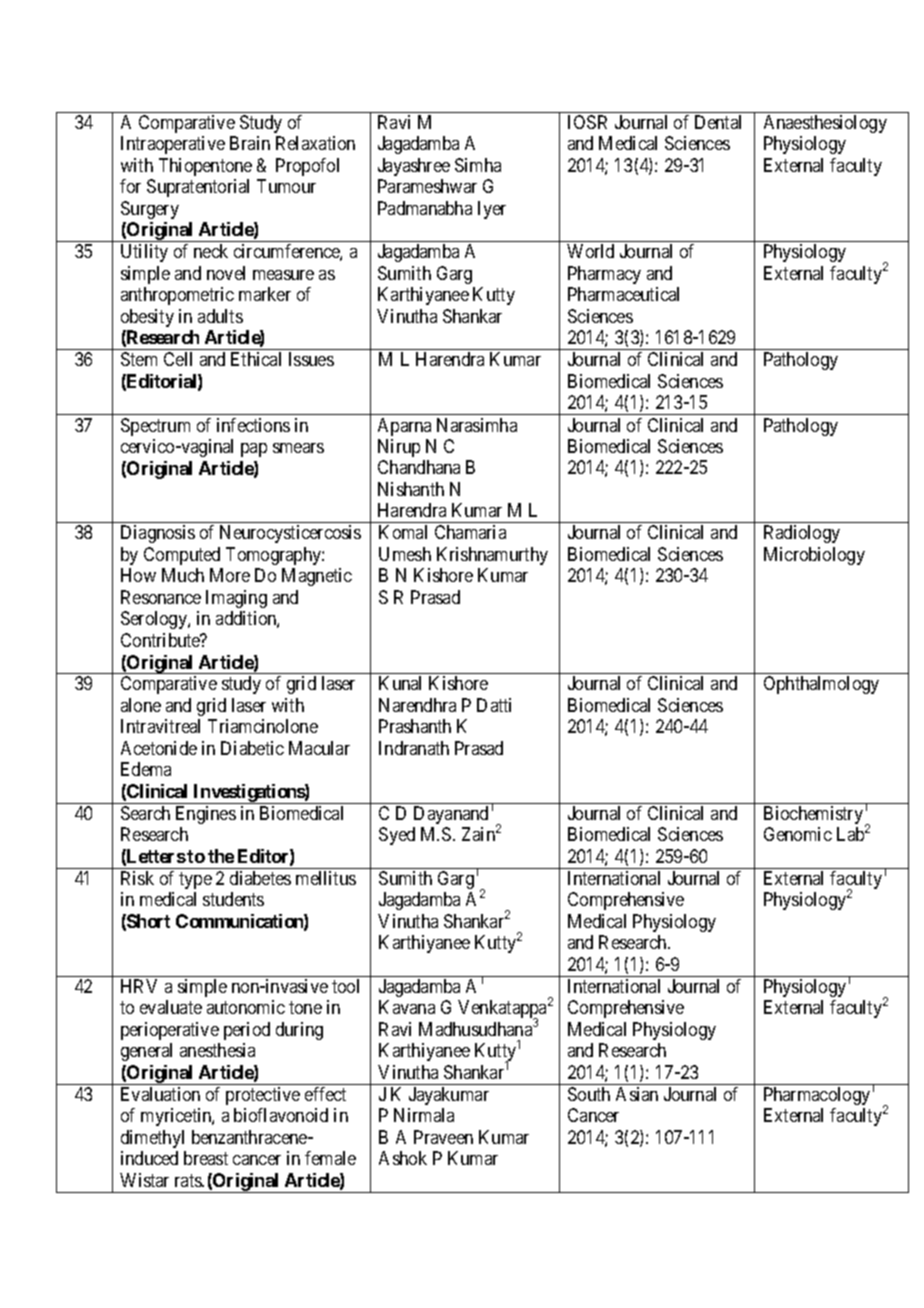  What do you see at coordinates (623, 294) in the screenshot?
I see `Pharmaceutical` at bounding box center [623, 294].
